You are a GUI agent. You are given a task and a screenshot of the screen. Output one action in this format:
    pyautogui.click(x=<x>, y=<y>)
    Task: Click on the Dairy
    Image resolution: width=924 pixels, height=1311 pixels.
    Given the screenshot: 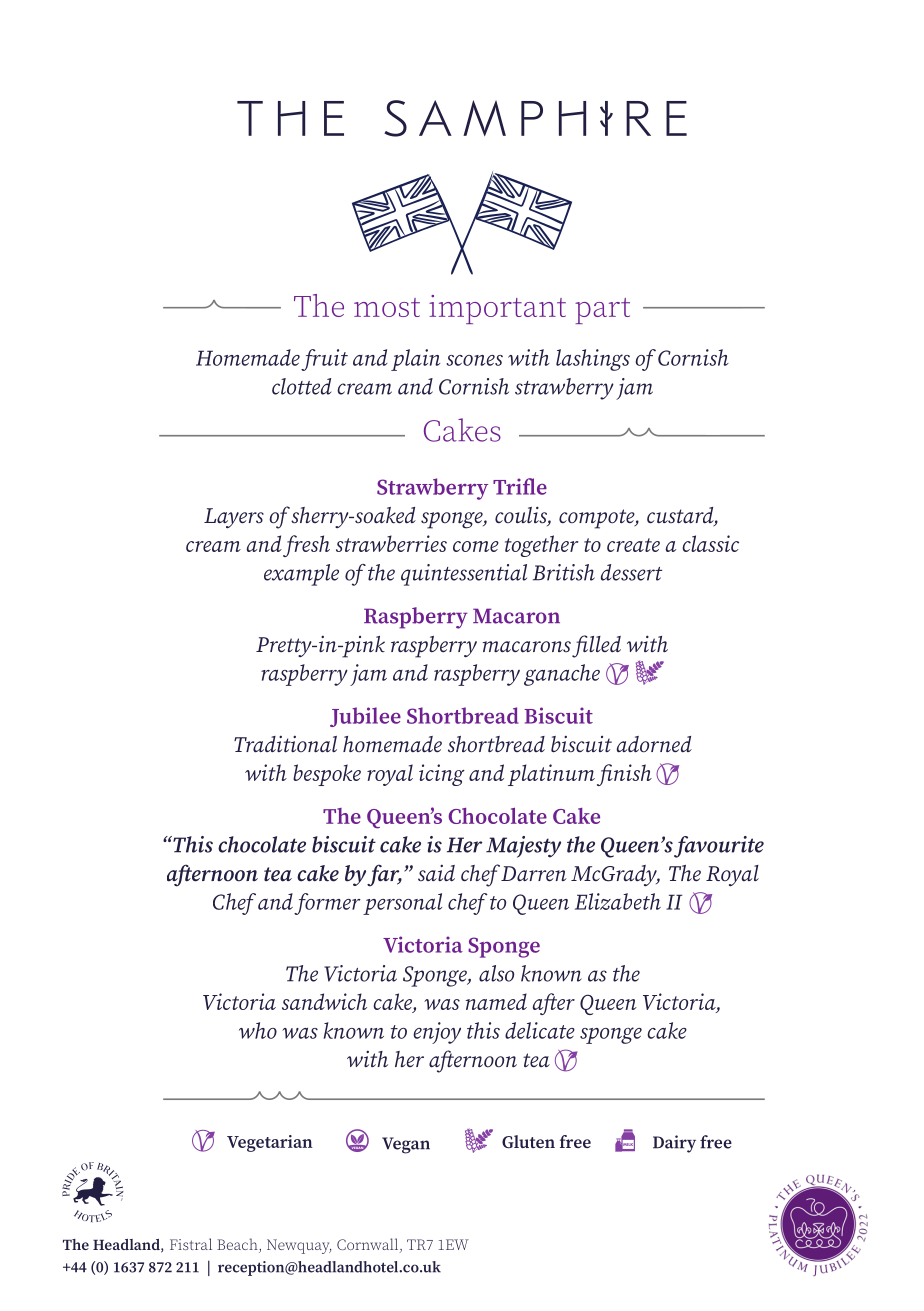 What is the action you would take?
    pyautogui.click(x=674, y=1144)
